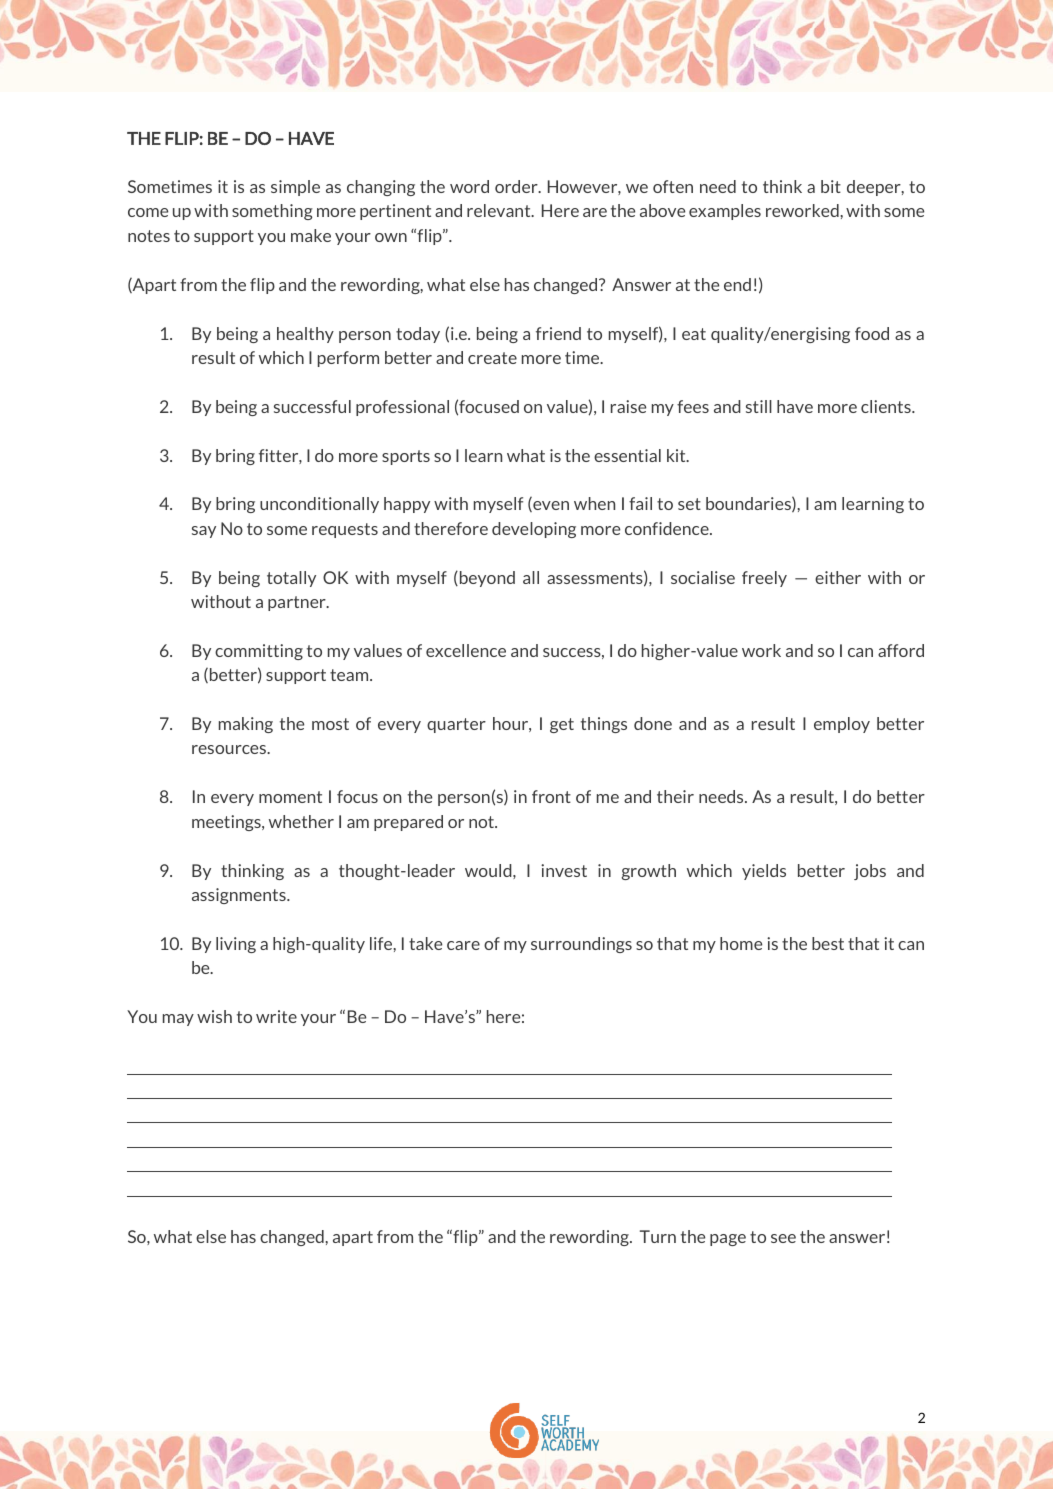 Image resolution: width=1053 pixels, height=1489 pixels. Describe the element at coordinates (500, 210) in the page. I see `relevant` at that location.
